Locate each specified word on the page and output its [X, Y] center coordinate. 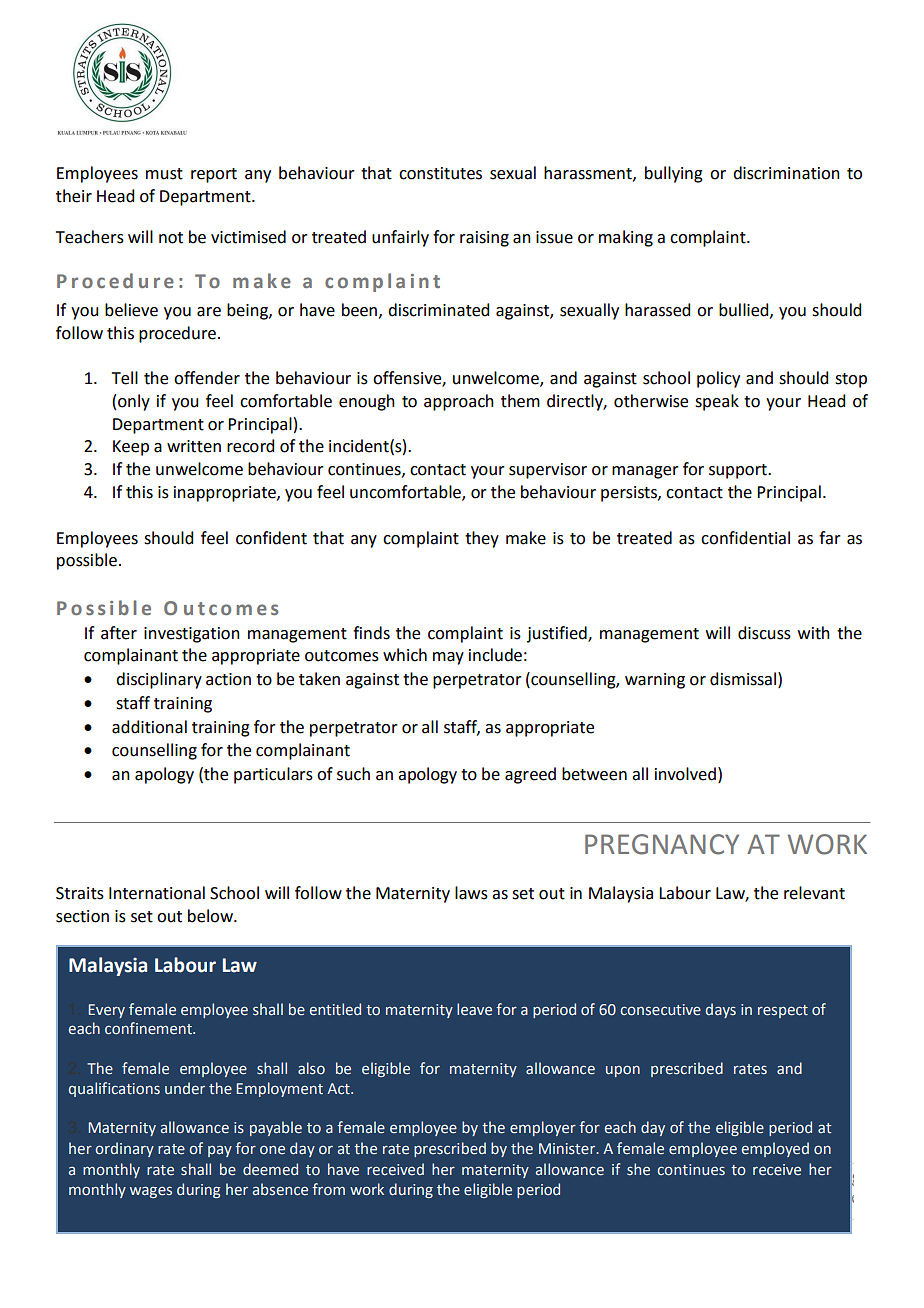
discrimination [786, 173]
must [164, 174]
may [448, 658]
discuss [764, 633]
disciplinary [159, 680]
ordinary [124, 1149]
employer [543, 1128]
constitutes [440, 173]
